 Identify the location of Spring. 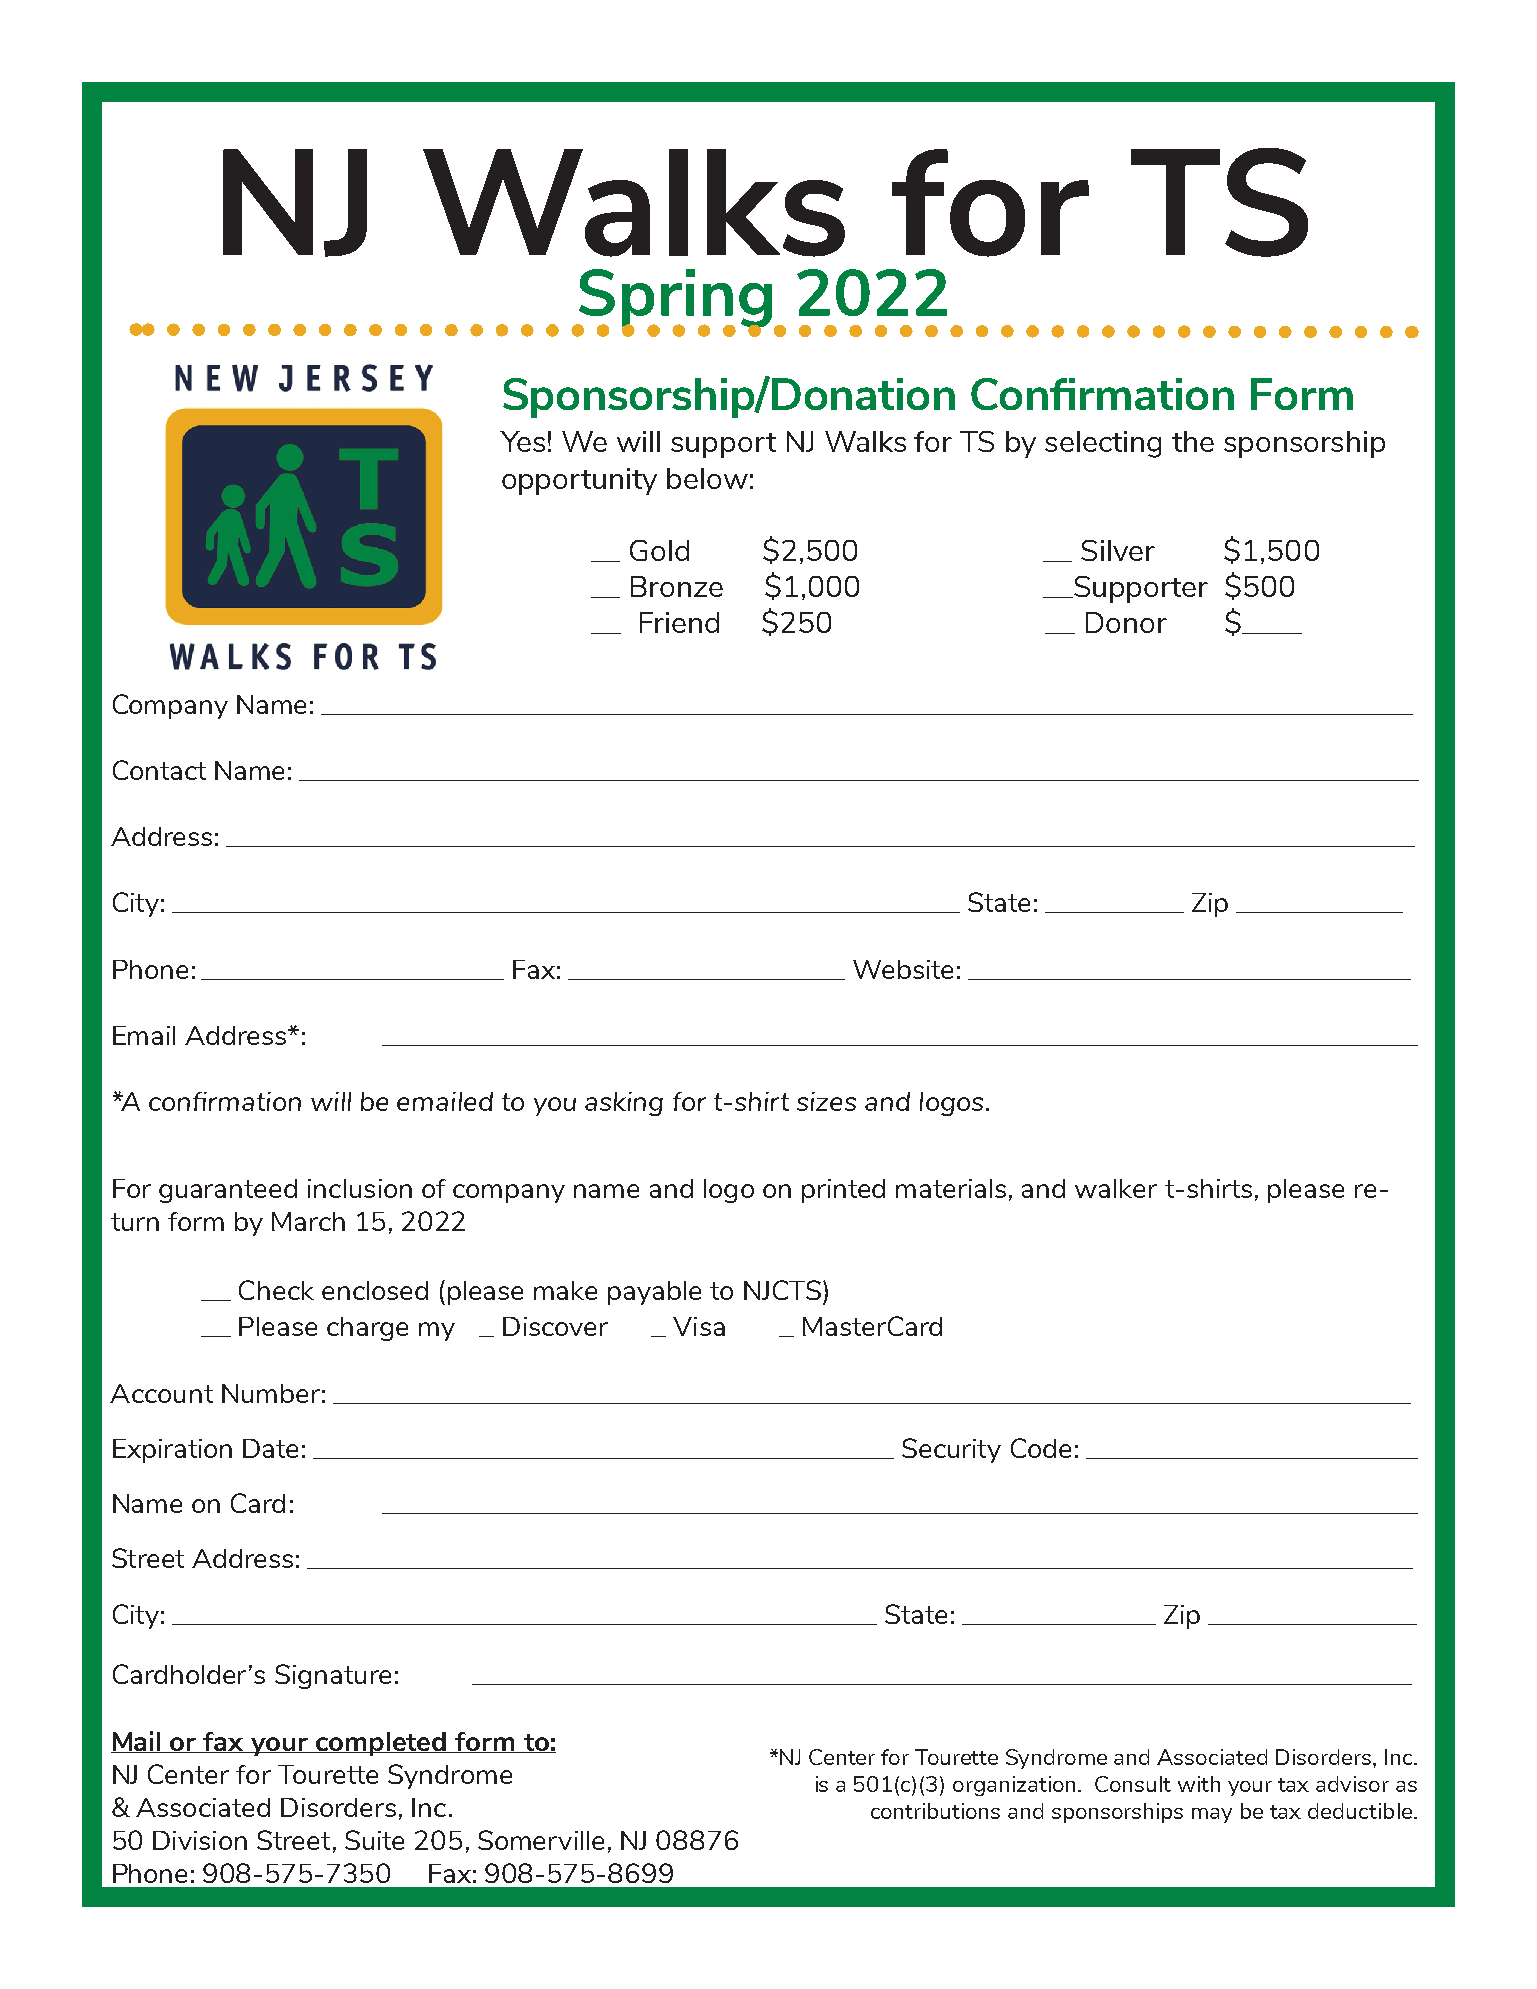
(675, 299).
